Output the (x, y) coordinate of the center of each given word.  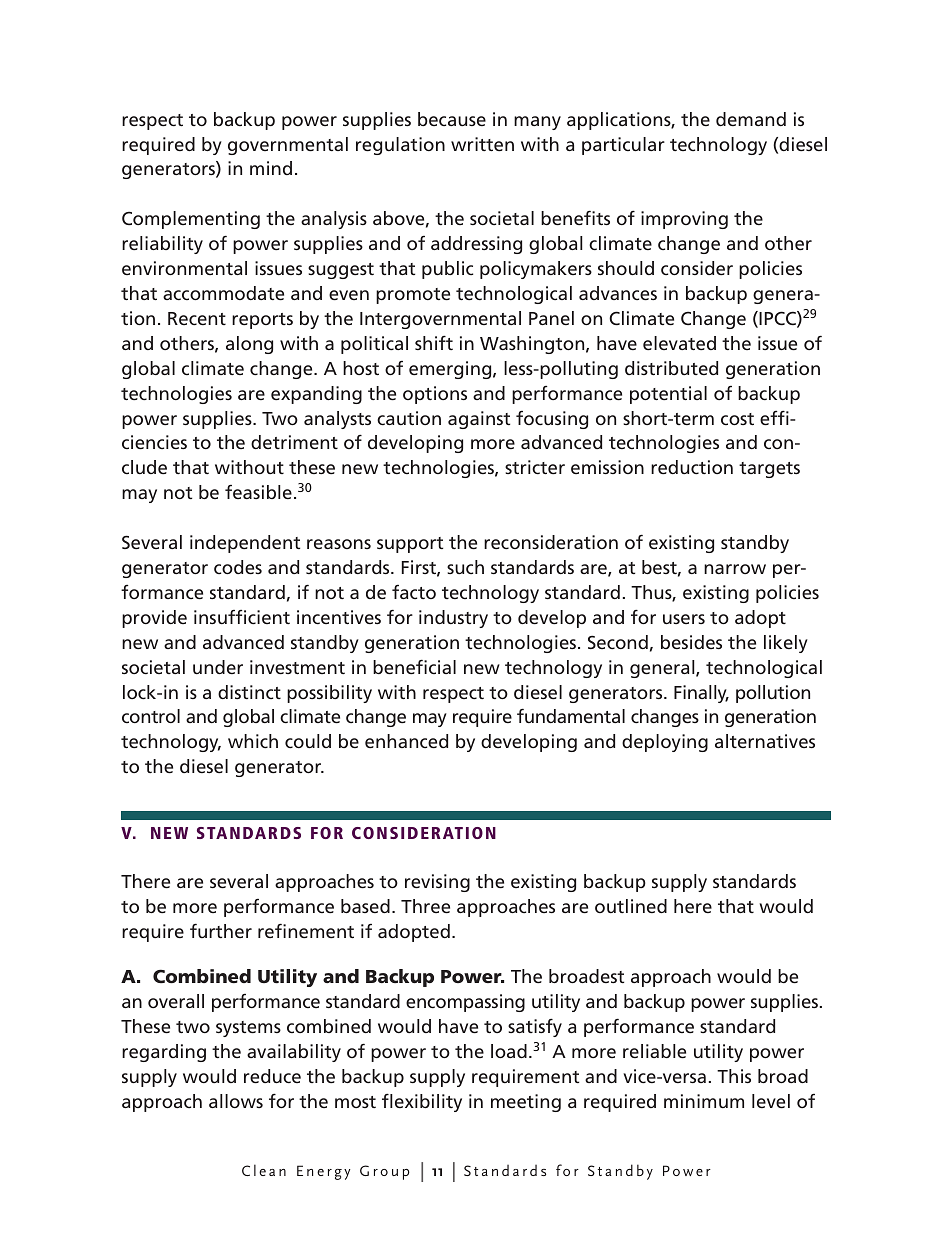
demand (751, 119)
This (734, 1076)
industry (453, 619)
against (479, 420)
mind (271, 168)
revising (437, 883)
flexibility (422, 1103)
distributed (671, 368)
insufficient (242, 617)
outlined (631, 906)
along (249, 345)
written (482, 144)
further (221, 931)
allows (236, 1101)
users (684, 619)
